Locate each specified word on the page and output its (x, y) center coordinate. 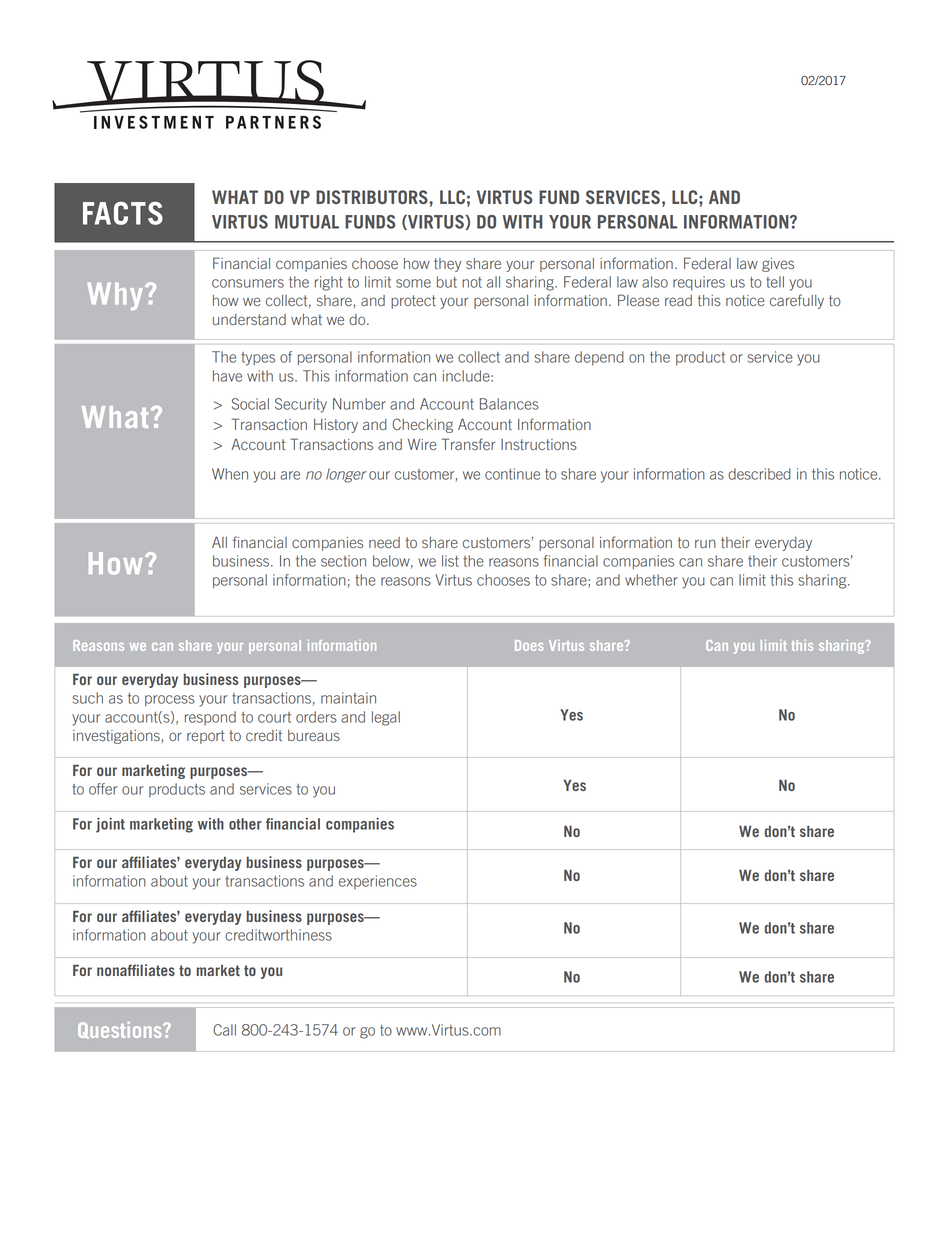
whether (651, 580)
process (170, 700)
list (450, 561)
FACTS (123, 213)
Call (224, 1030)
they (447, 265)
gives (778, 265)
